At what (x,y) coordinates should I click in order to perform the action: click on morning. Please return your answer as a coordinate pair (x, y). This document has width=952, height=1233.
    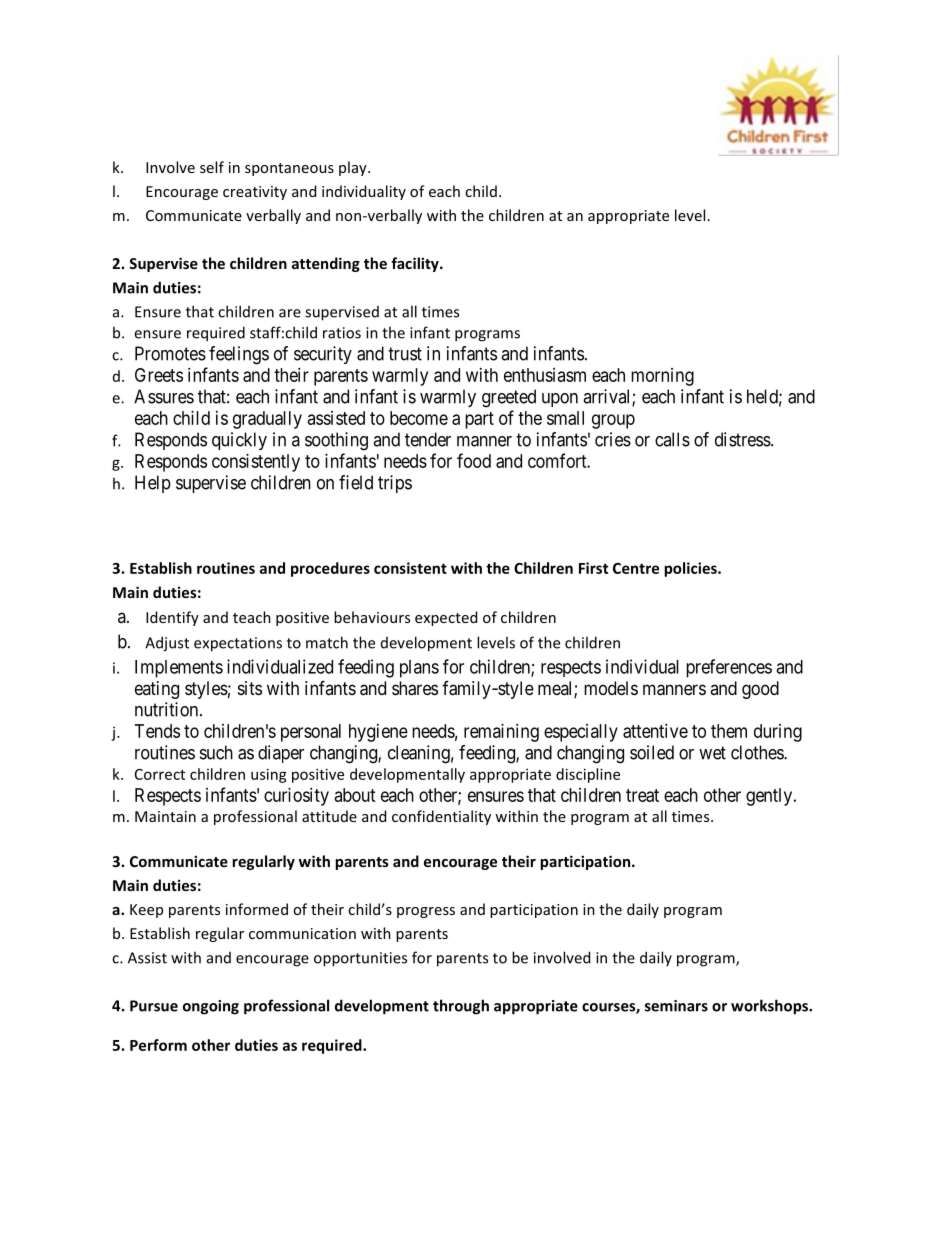
    Looking at the image, I should click on (662, 377).
